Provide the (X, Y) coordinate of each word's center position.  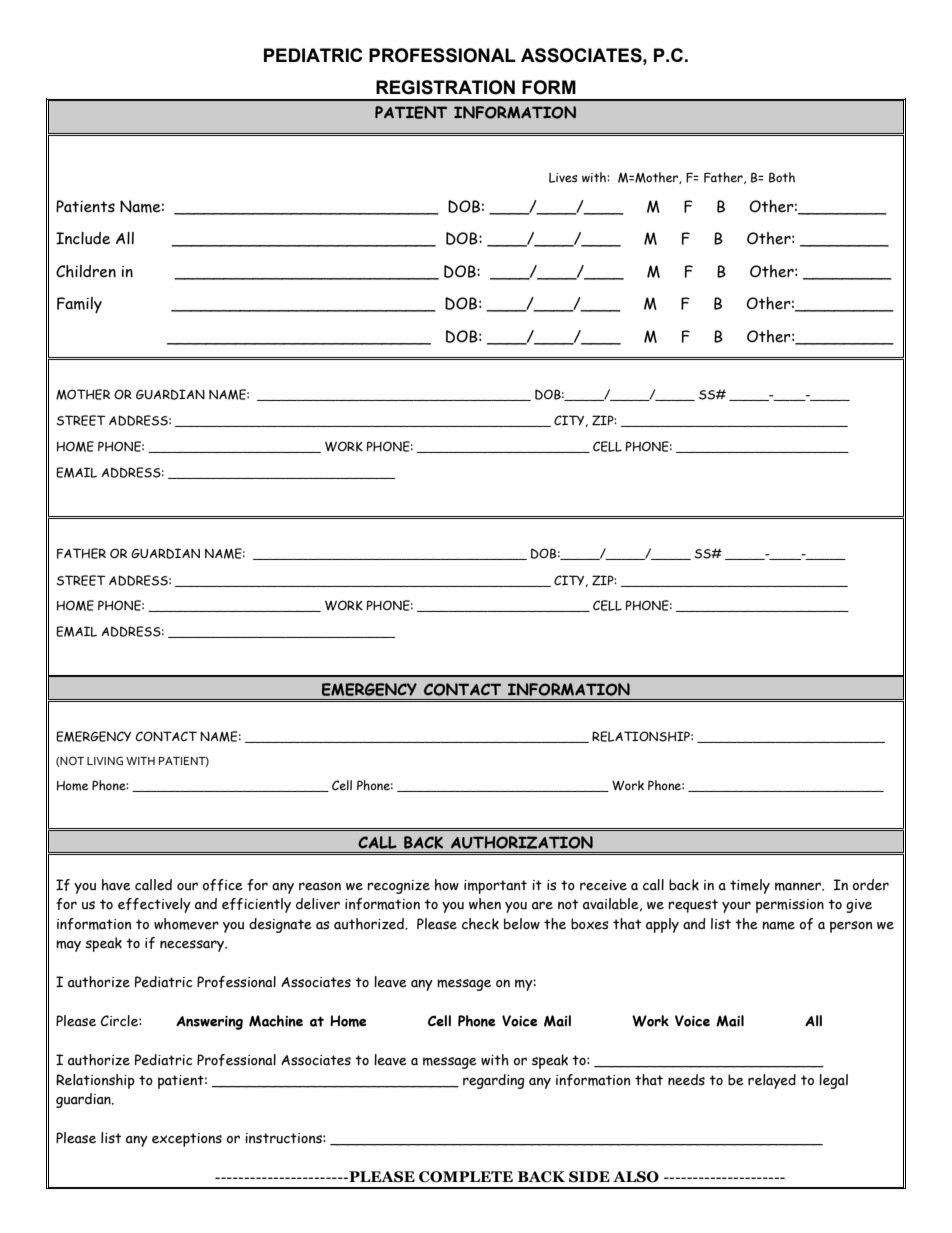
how (447, 885)
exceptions (187, 1140)
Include (83, 238)
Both (782, 177)
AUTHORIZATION (522, 842)
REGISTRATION (445, 87)
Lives (563, 178)
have (116, 885)
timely (750, 886)
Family (79, 305)
